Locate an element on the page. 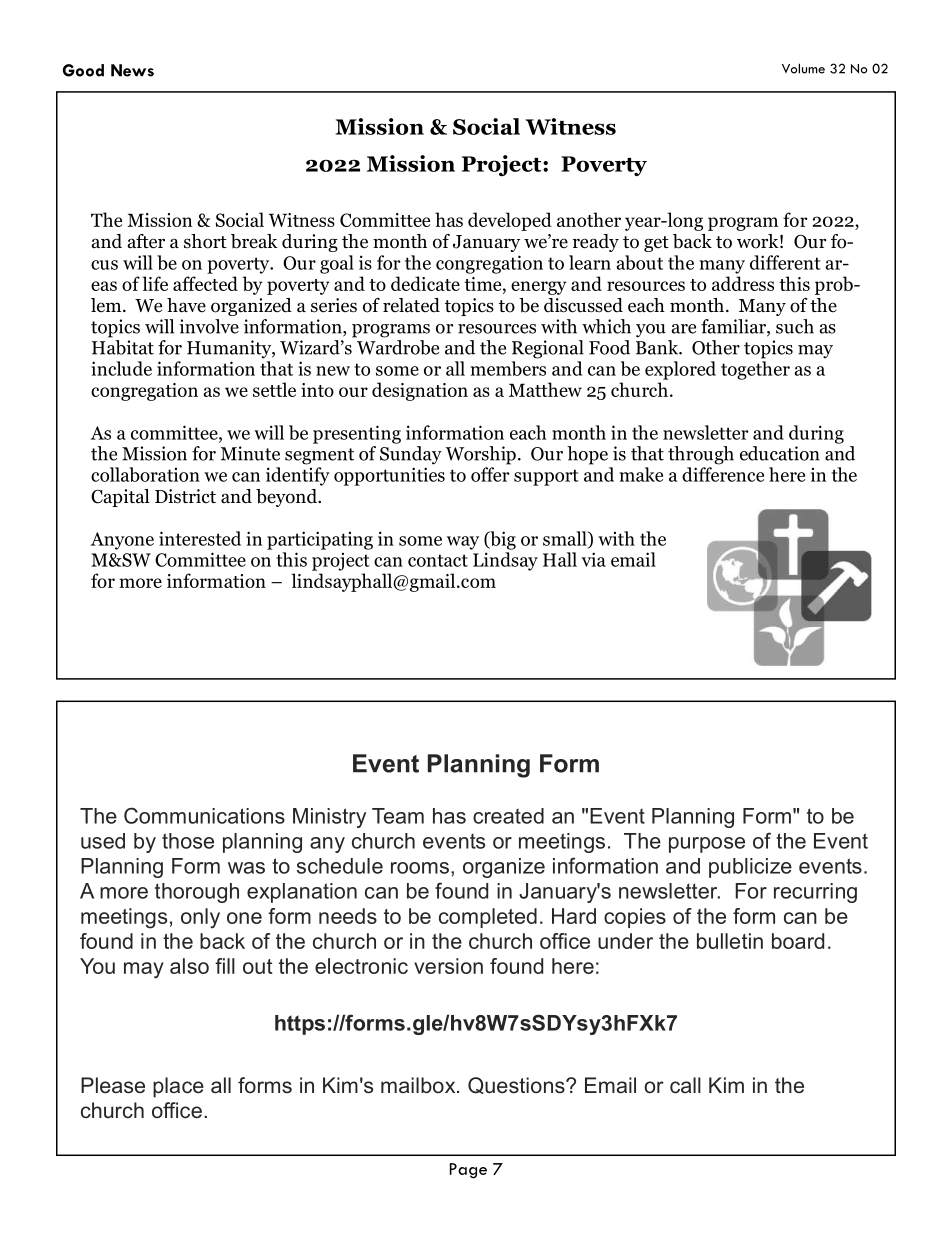 The height and width of the page is (1233, 952). Team is located at coordinates (398, 816).
